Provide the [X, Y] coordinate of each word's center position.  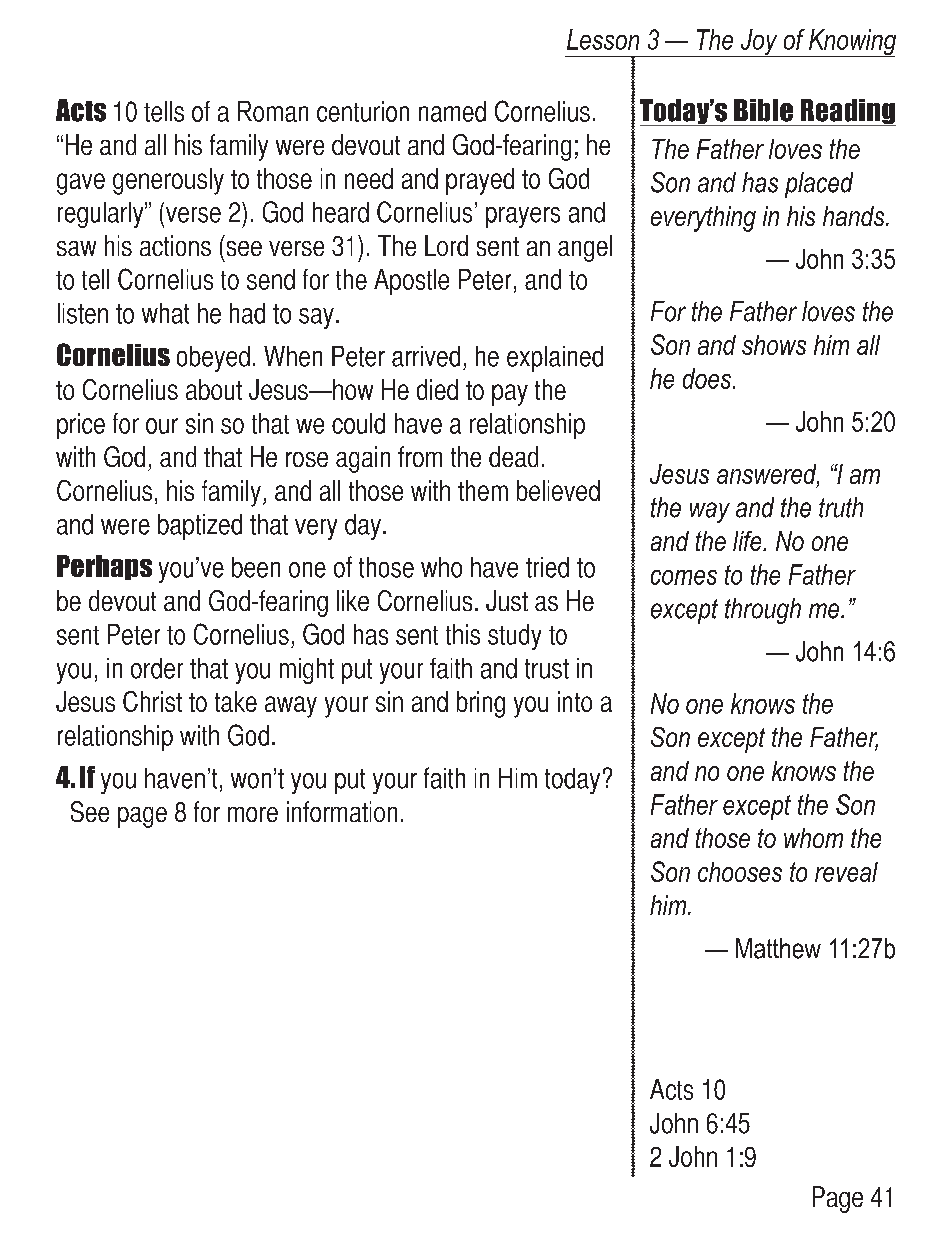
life [748, 541]
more [253, 814]
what [165, 313]
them [483, 490]
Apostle [411, 282]
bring [481, 704]
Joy [759, 43]
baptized [200, 527]
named [452, 111]
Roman [273, 111]
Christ [152, 701]
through [763, 611]
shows [774, 345]
